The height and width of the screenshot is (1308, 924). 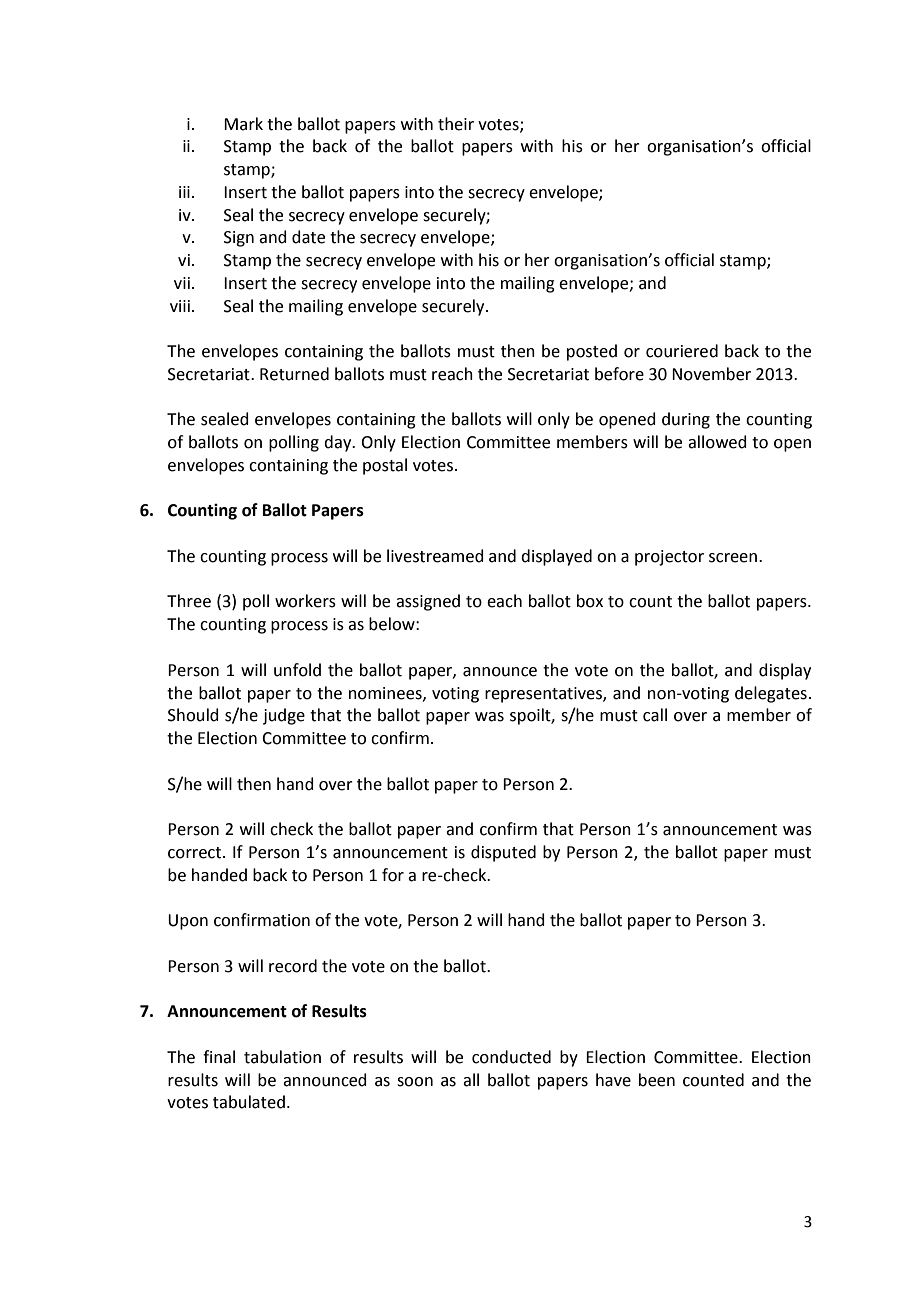 I want to click on Mark, so click(x=243, y=124).
